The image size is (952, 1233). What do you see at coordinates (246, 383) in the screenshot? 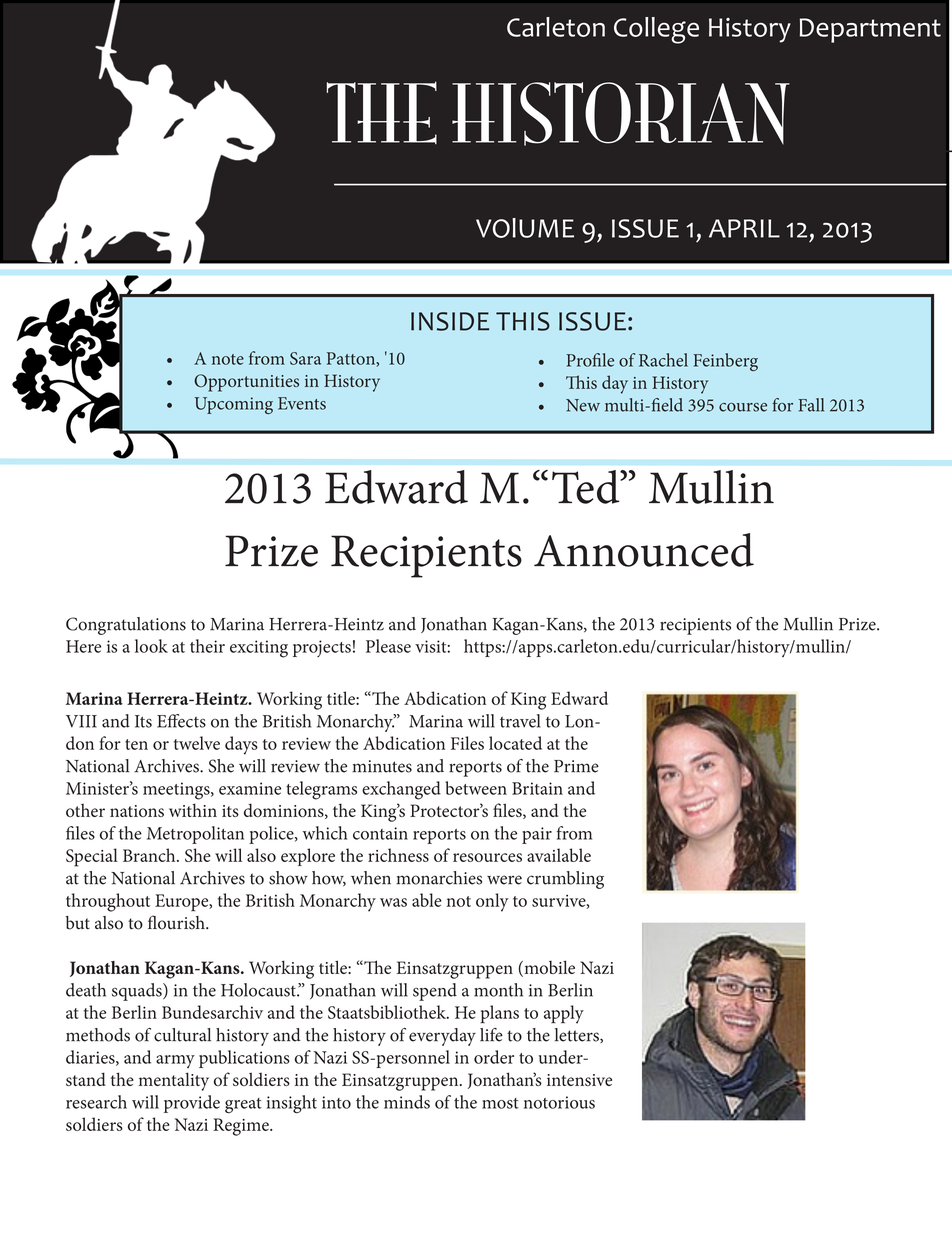
I see `Opportunities` at bounding box center [246, 383].
